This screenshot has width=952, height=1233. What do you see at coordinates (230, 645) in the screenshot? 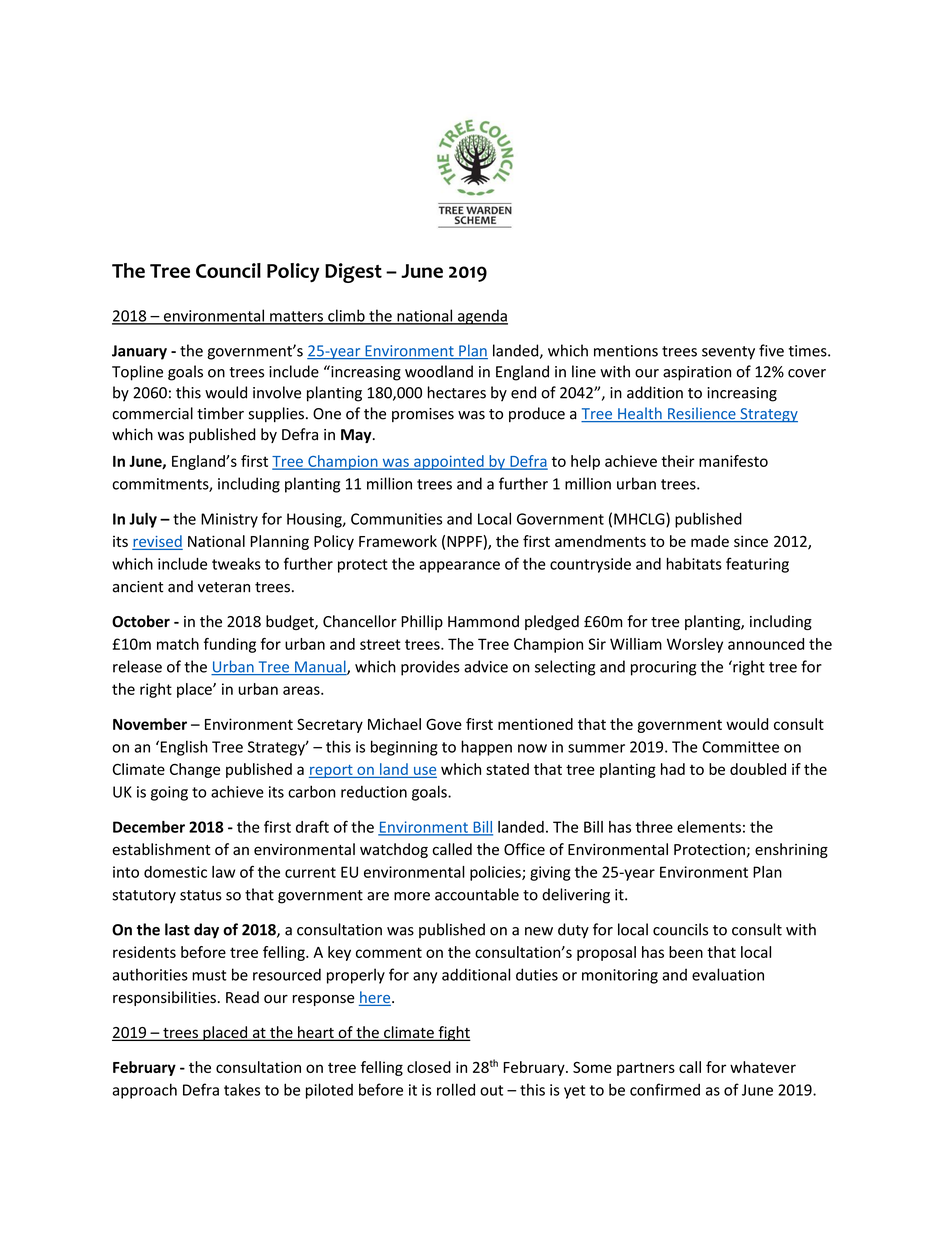
I see `funding` at bounding box center [230, 645].
